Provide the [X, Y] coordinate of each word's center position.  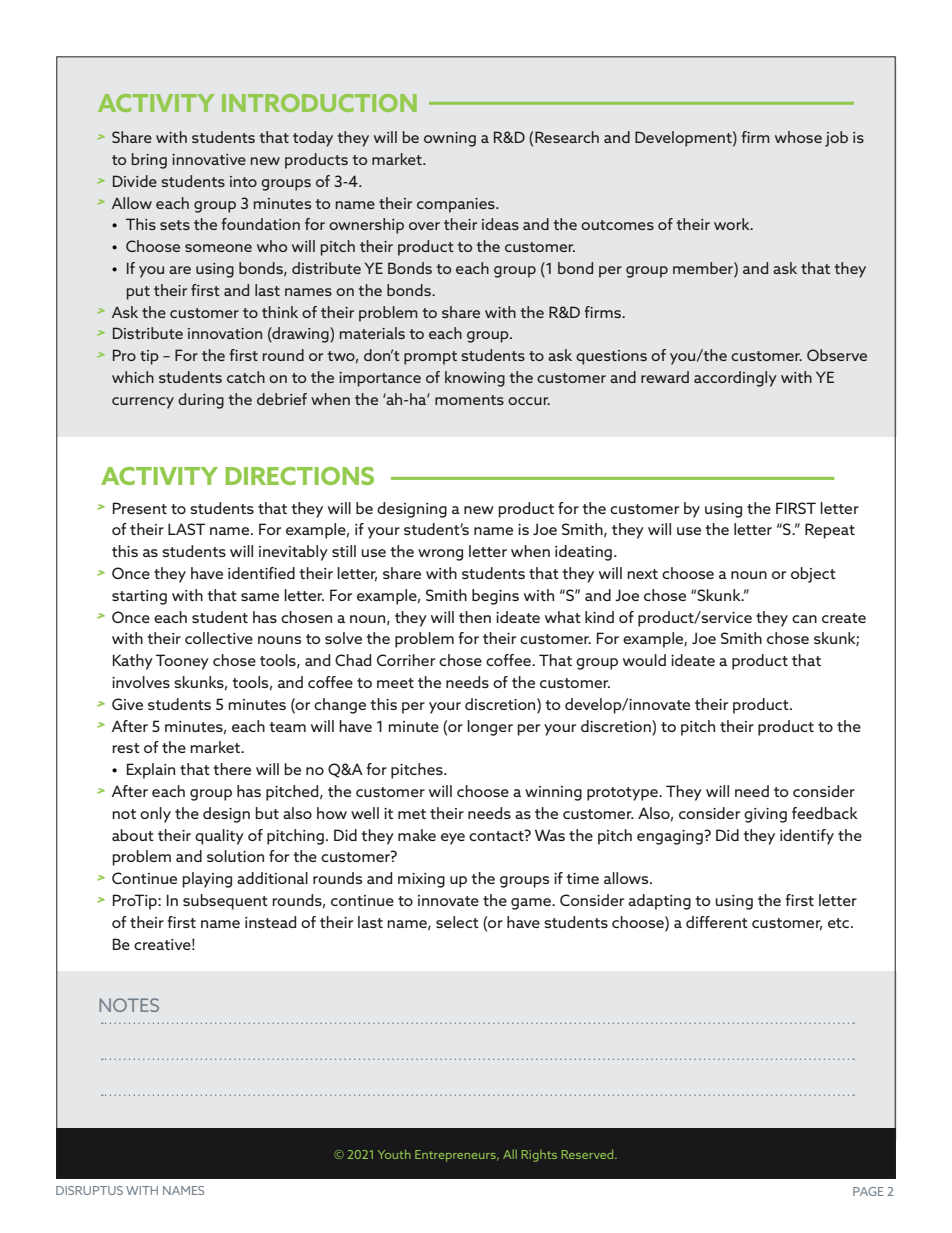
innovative [209, 159]
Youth [394, 1154]
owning [450, 139]
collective [219, 638]
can [804, 619]
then [475, 617]
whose [798, 137]
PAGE [868, 1191]
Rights [539, 1156]
